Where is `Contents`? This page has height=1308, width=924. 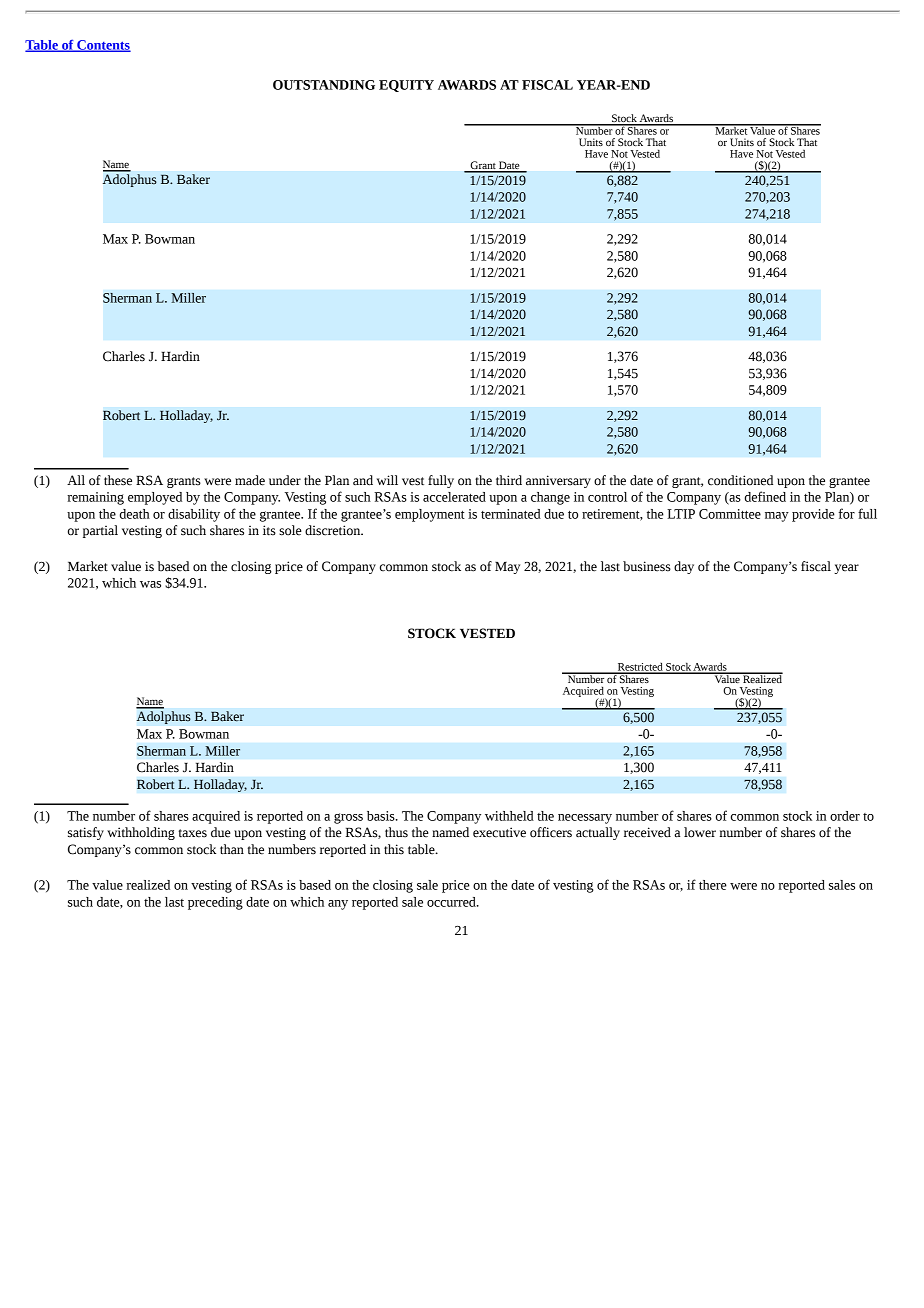 Contents is located at coordinates (103, 46).
